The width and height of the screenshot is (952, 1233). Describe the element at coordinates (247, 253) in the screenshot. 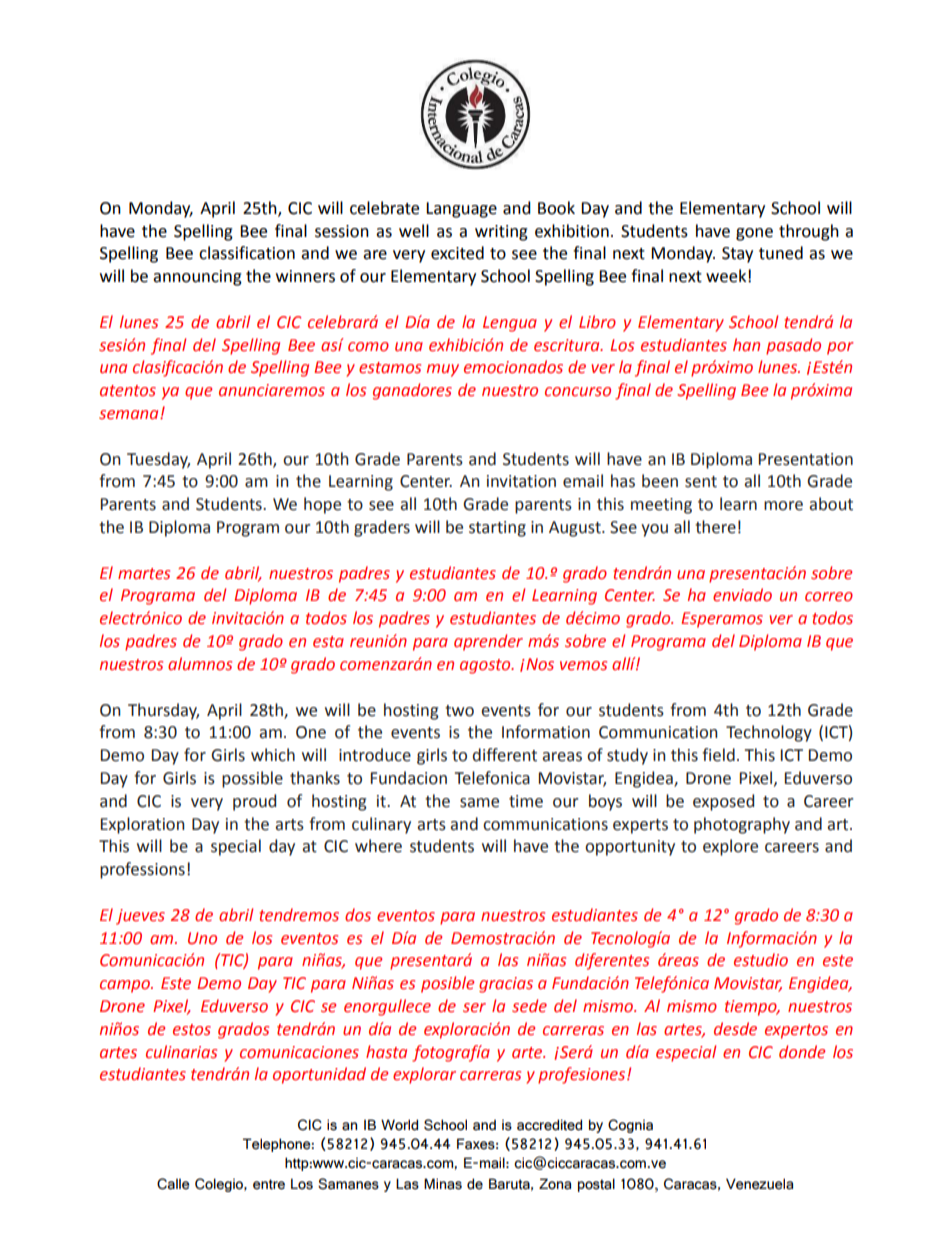

I see `classification` at that location.
